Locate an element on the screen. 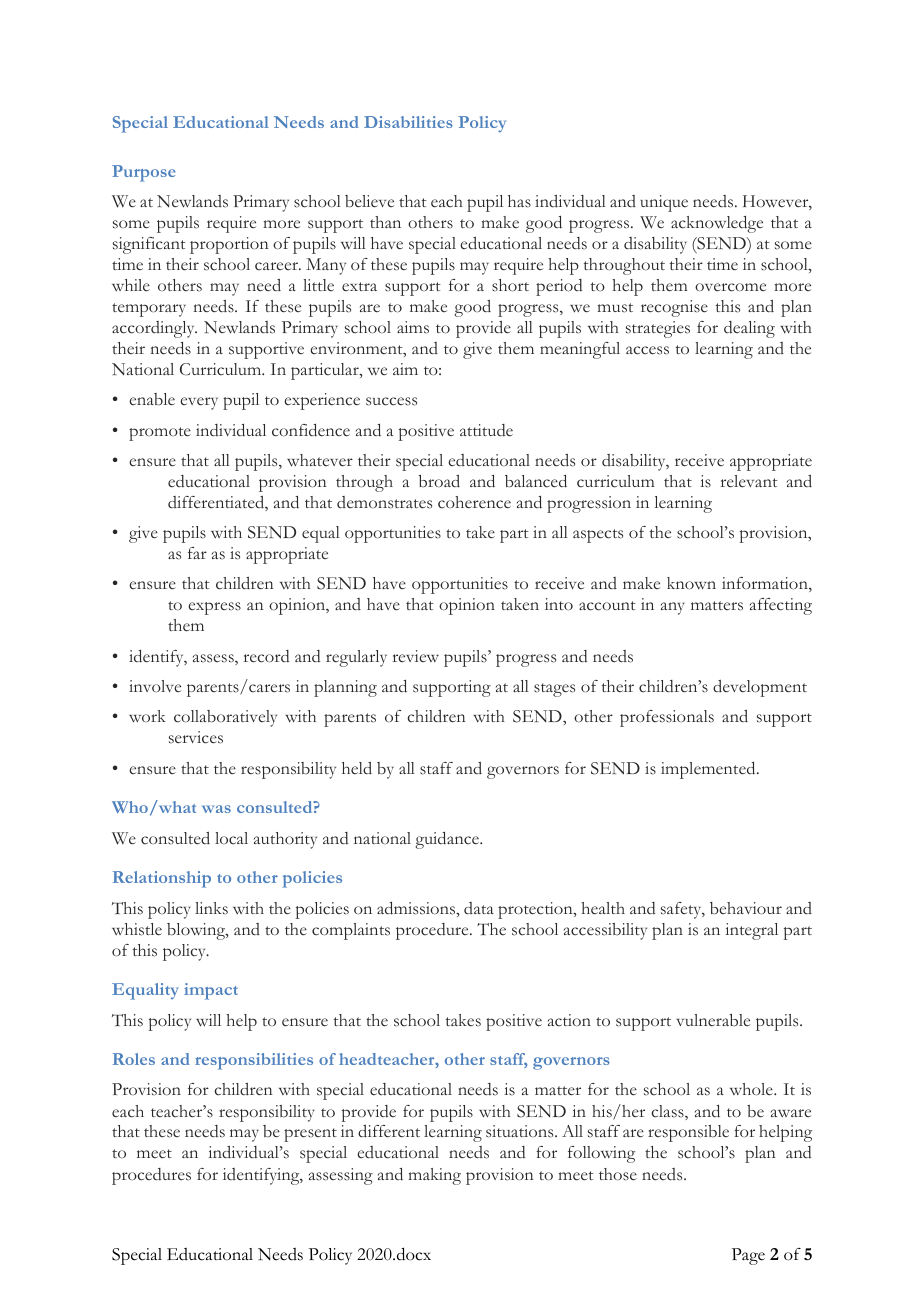 The height and width of the screenshot is (1309, 924). present is located at coordinates (310, 1135).
